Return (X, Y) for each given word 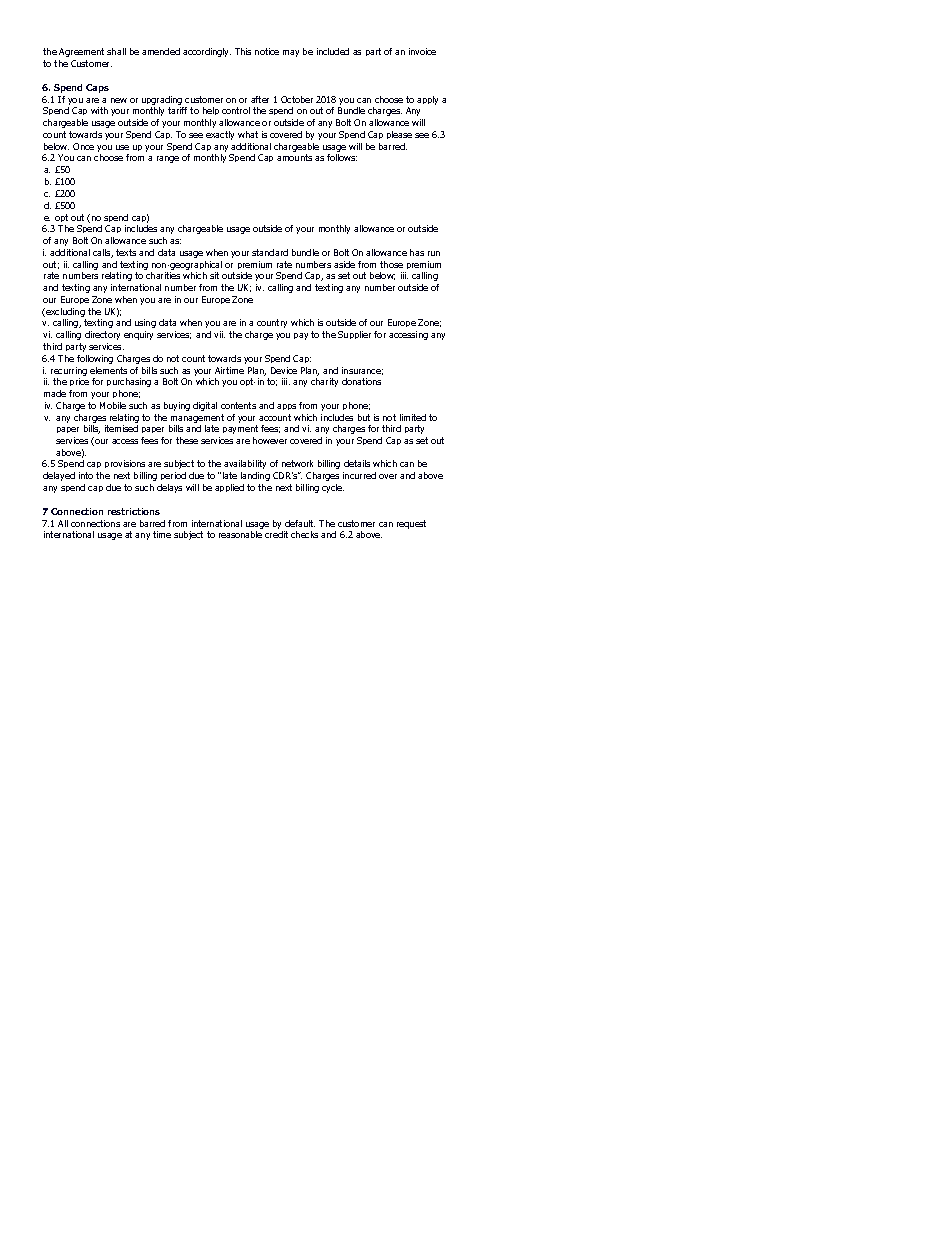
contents (238, 405)
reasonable (240, 534)
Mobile (113, 405)
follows (342, 157)
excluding (65, 314)
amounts (294, 157)
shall (116, 51)
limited (413, 417)
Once (83, 146)
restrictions (134, 511)
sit (214, 275)
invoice (422, 51)
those (391, 264)
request (411, 524)
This (243, 51)
